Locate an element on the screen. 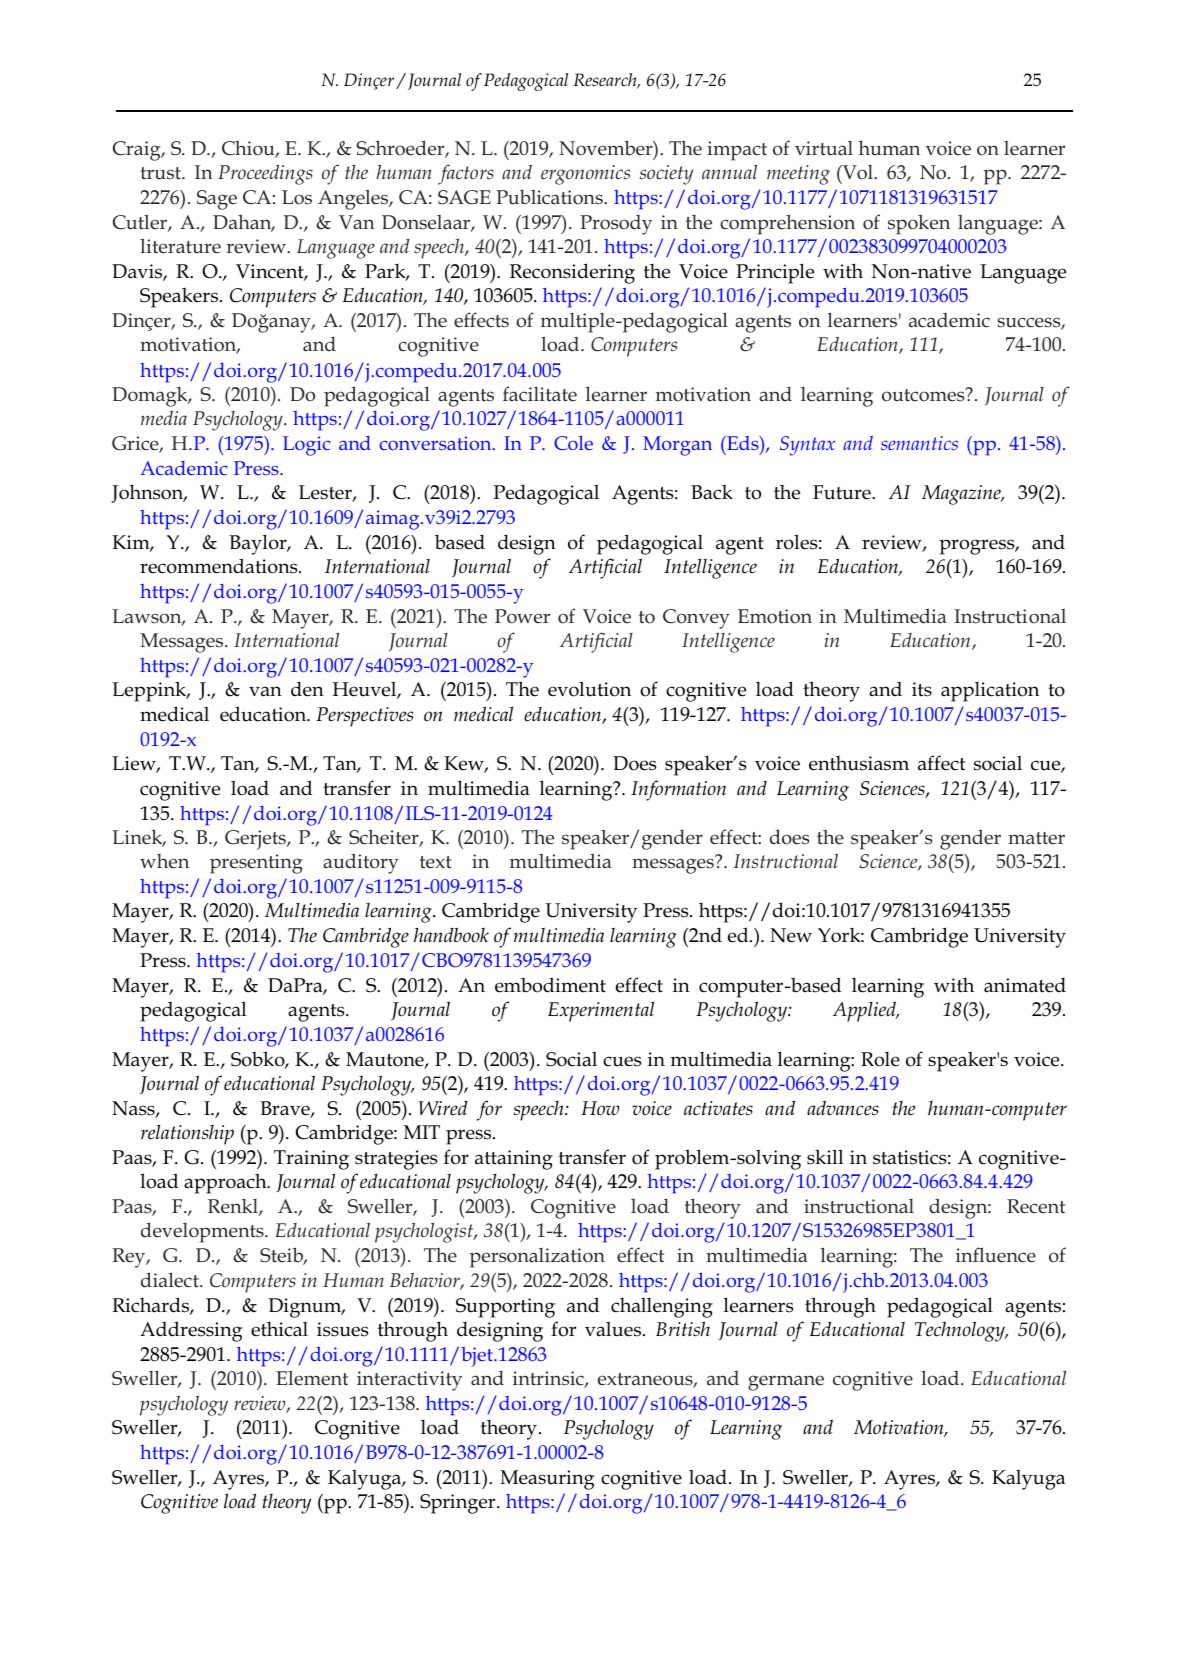 This screenshot has height=1667, width=1179. ergonomics is located at coordinates (585, 175).
